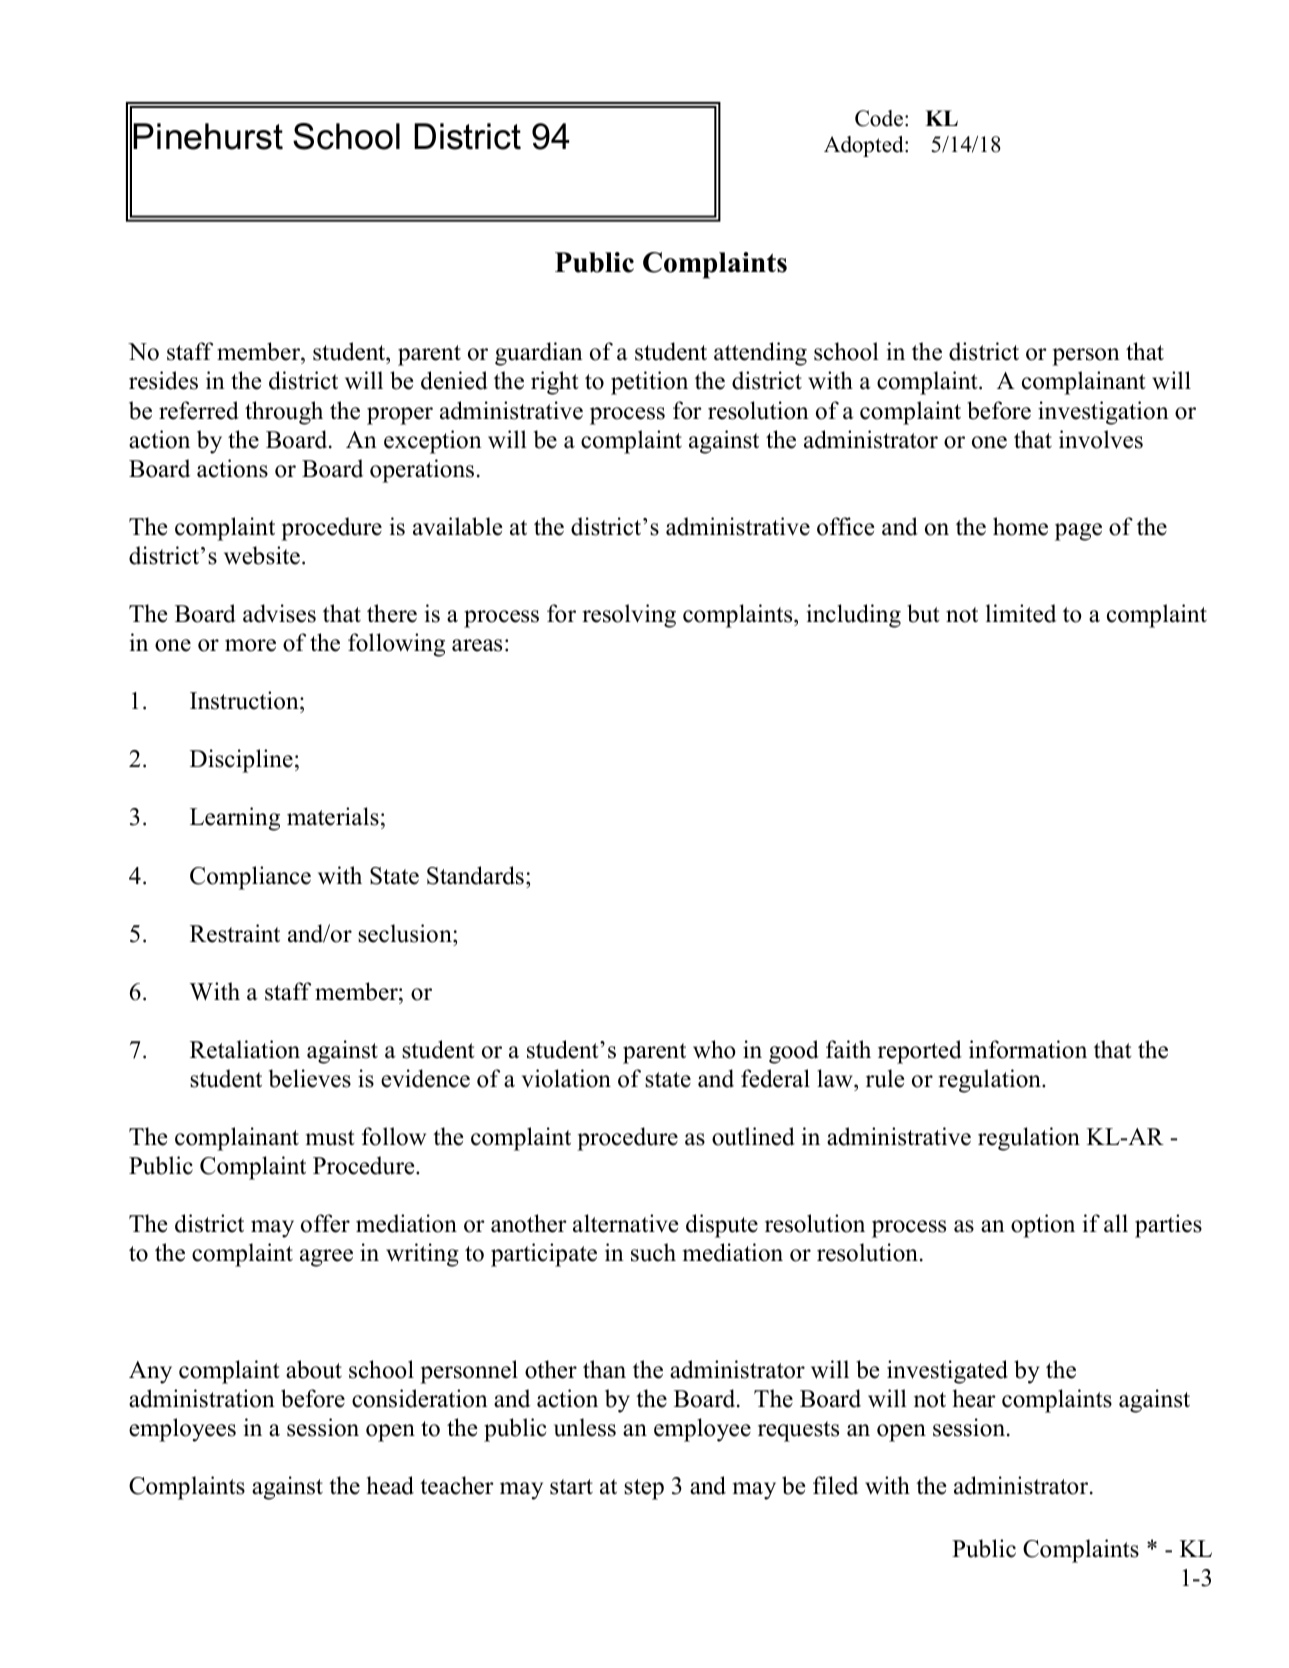 Image resolution: width=1289 pixels, height=1668 pixels. Describe the element at coordinates (475, 875) in the screenshot. I see `Standards` at that location.
